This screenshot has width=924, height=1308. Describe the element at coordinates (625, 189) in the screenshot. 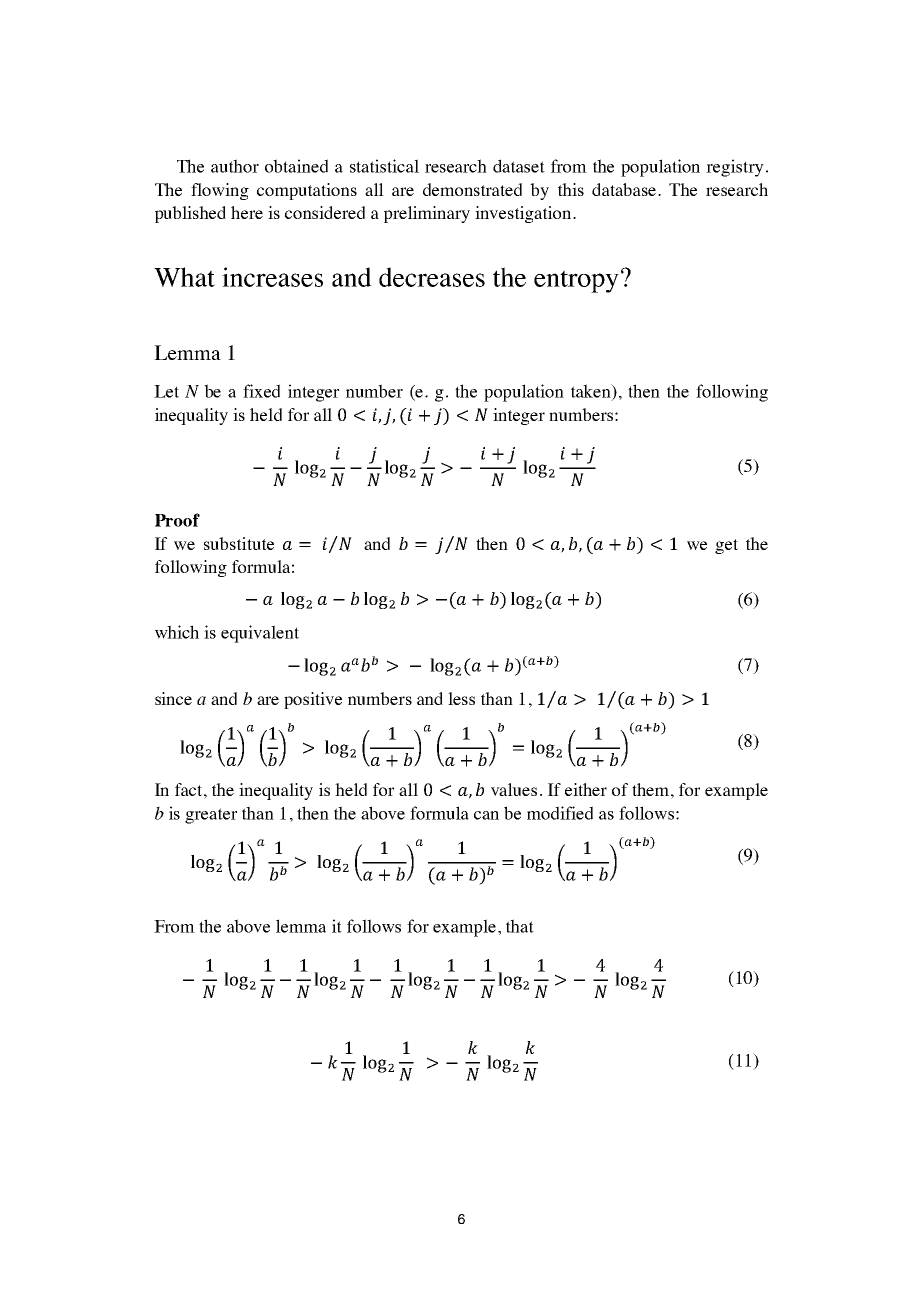

I see `database` at that location.
